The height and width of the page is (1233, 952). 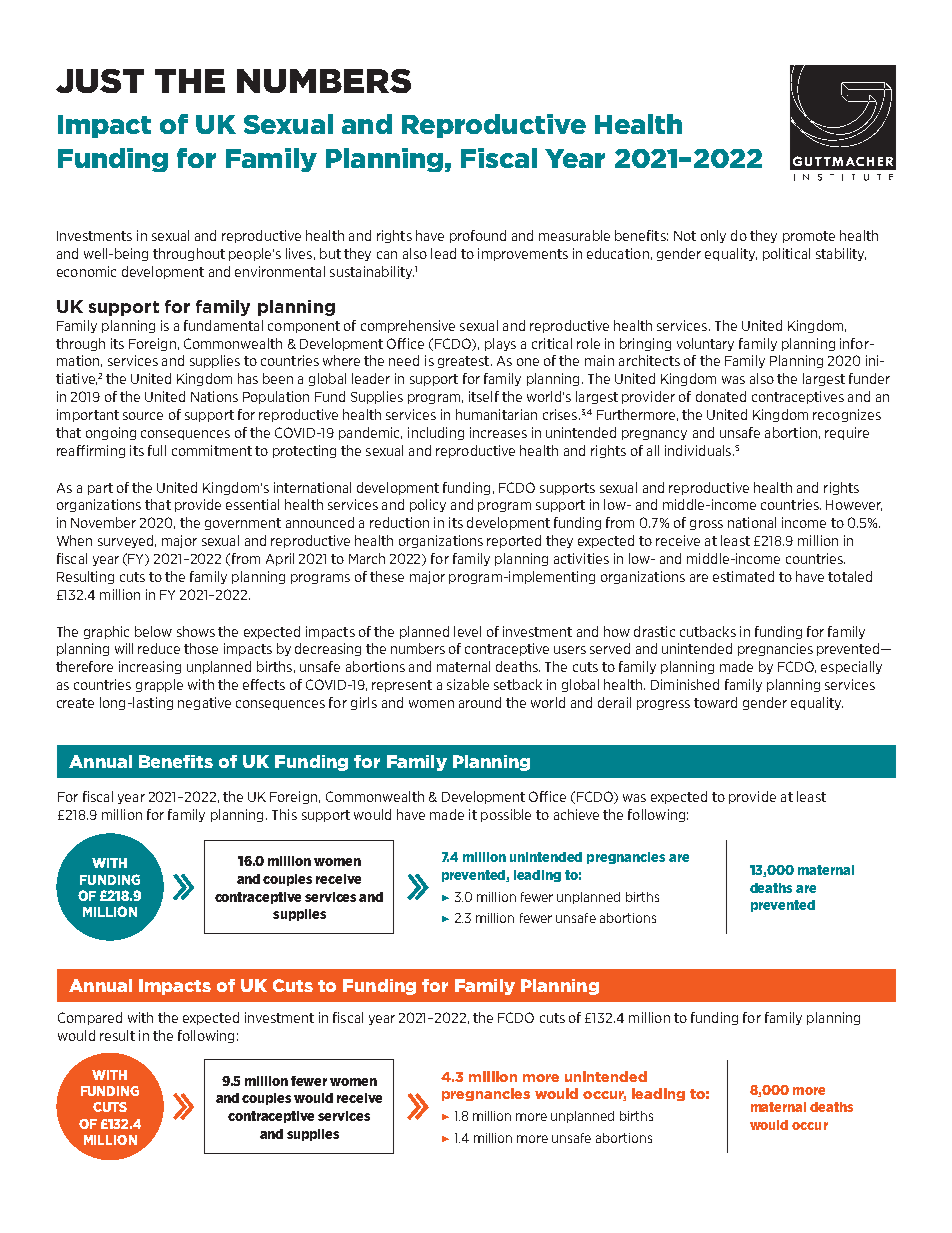 What do you see at coordinates (721, 396) in the page?
I see `donated` at bounding box center [721, 396].
